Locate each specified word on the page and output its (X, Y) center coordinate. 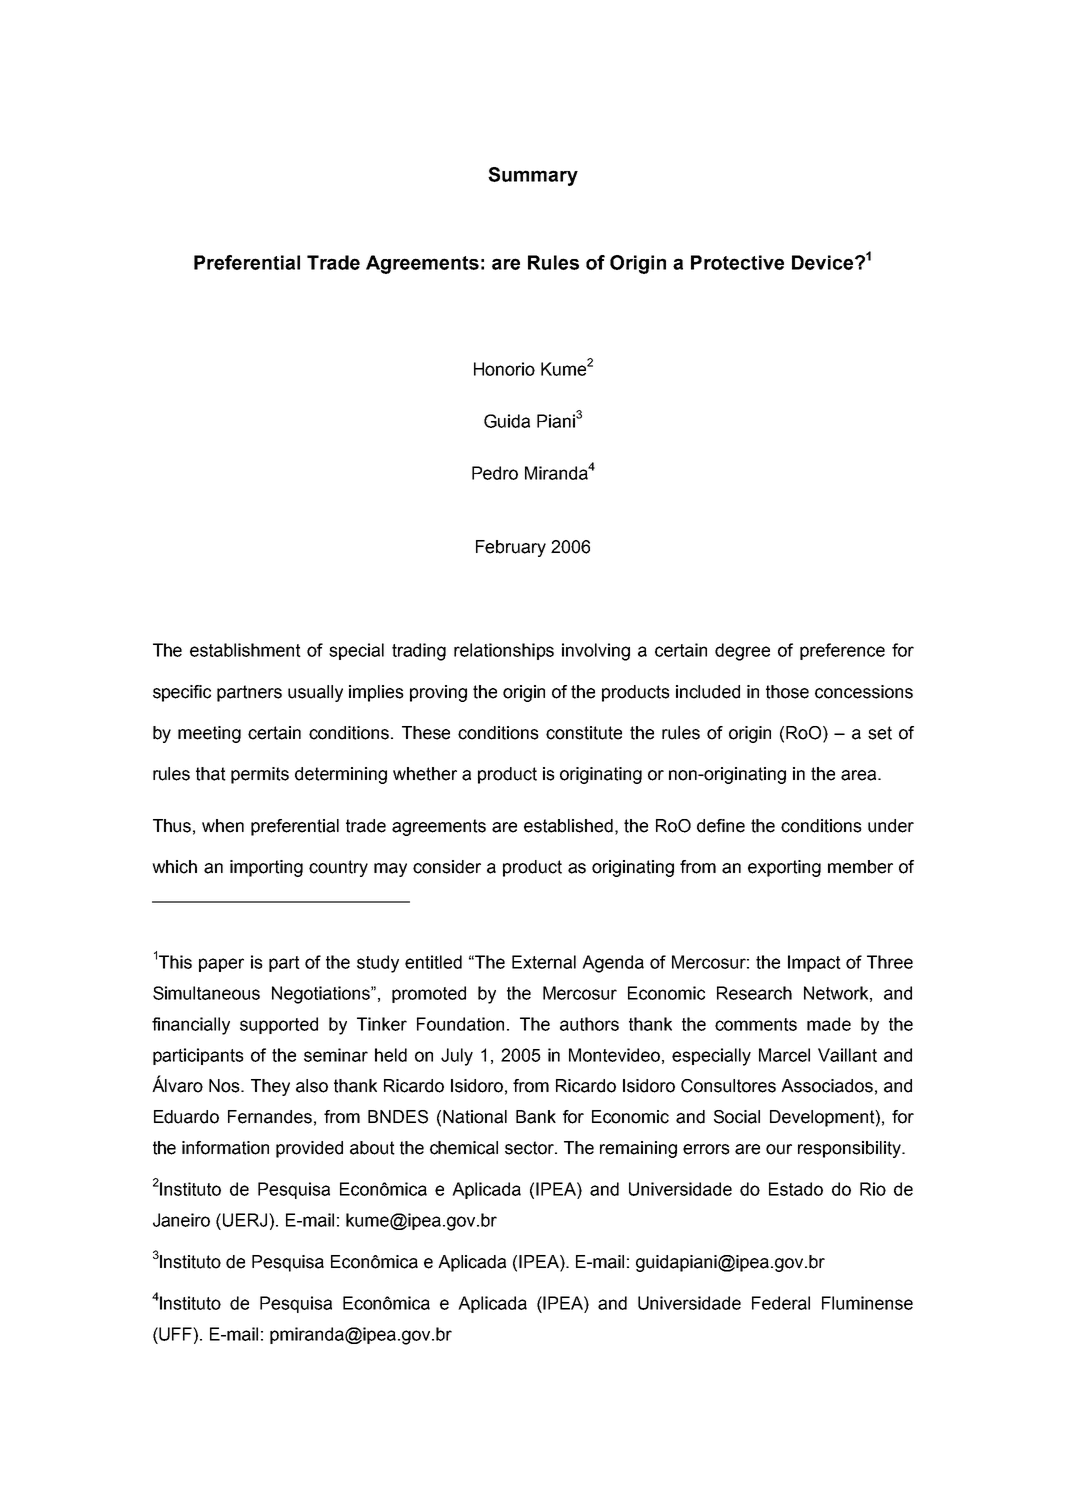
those (787, 692)
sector (531, 1148)
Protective (737, 262)
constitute (584, 733)
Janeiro (181, 1220)
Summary (533, 176)
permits (260, 775)
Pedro (495, 473)
